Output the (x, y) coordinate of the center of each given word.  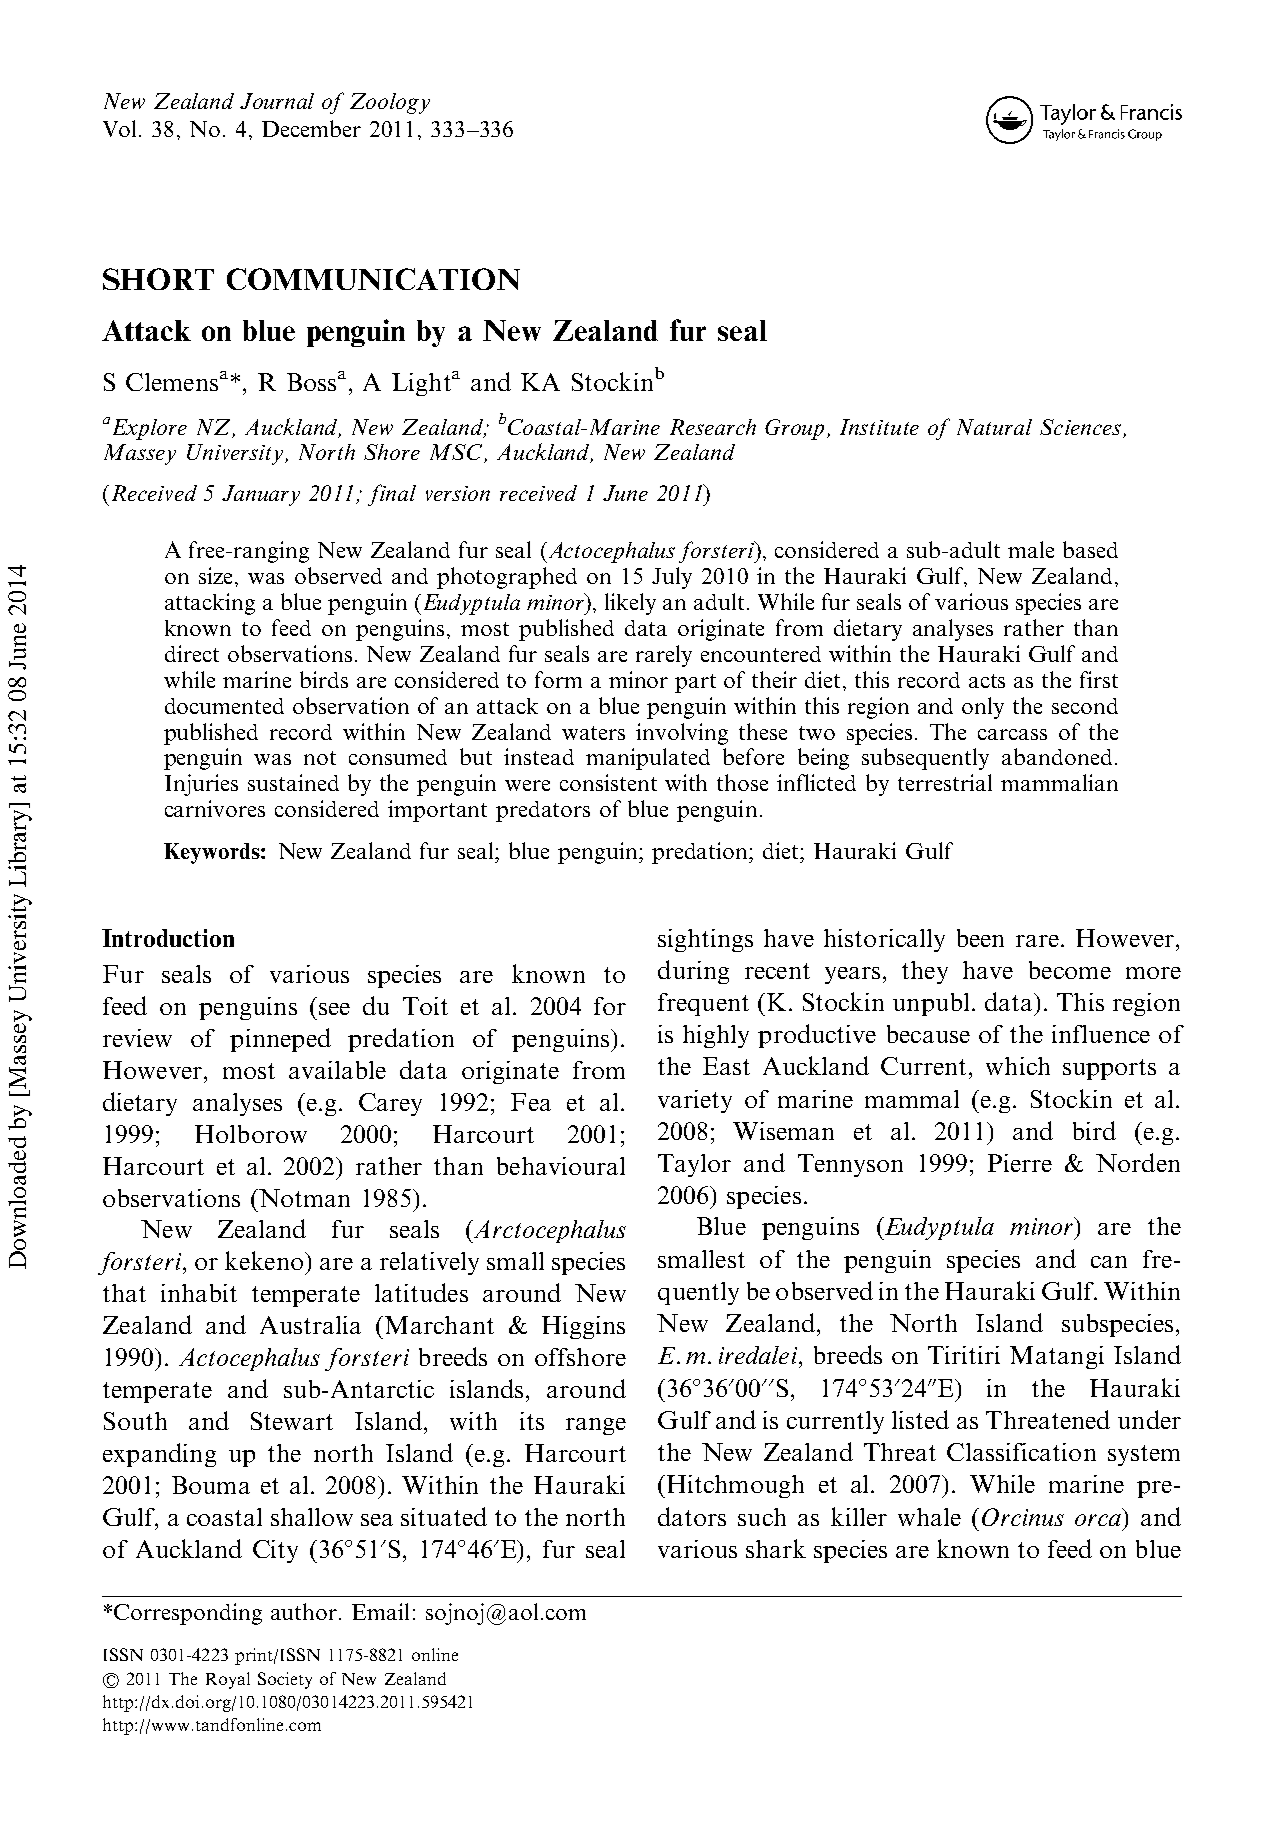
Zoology (390, 103)
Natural (994, 427)
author (305, 1611)
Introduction (168, 938)
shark (776, 1548)
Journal (277, 101)
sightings (705, 940)
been (980, 938)
